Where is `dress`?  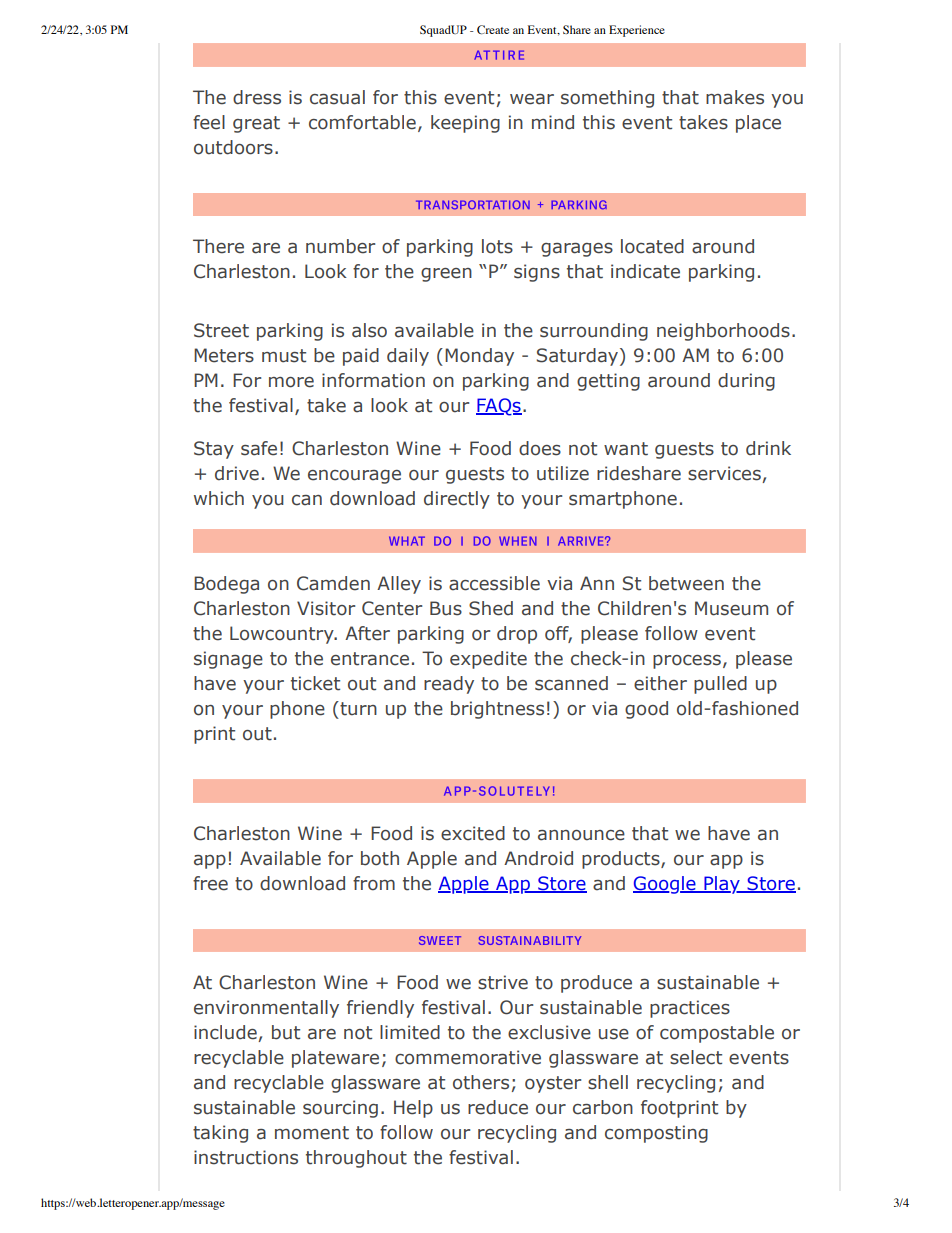 dress is located at coordinates (257, 97).
